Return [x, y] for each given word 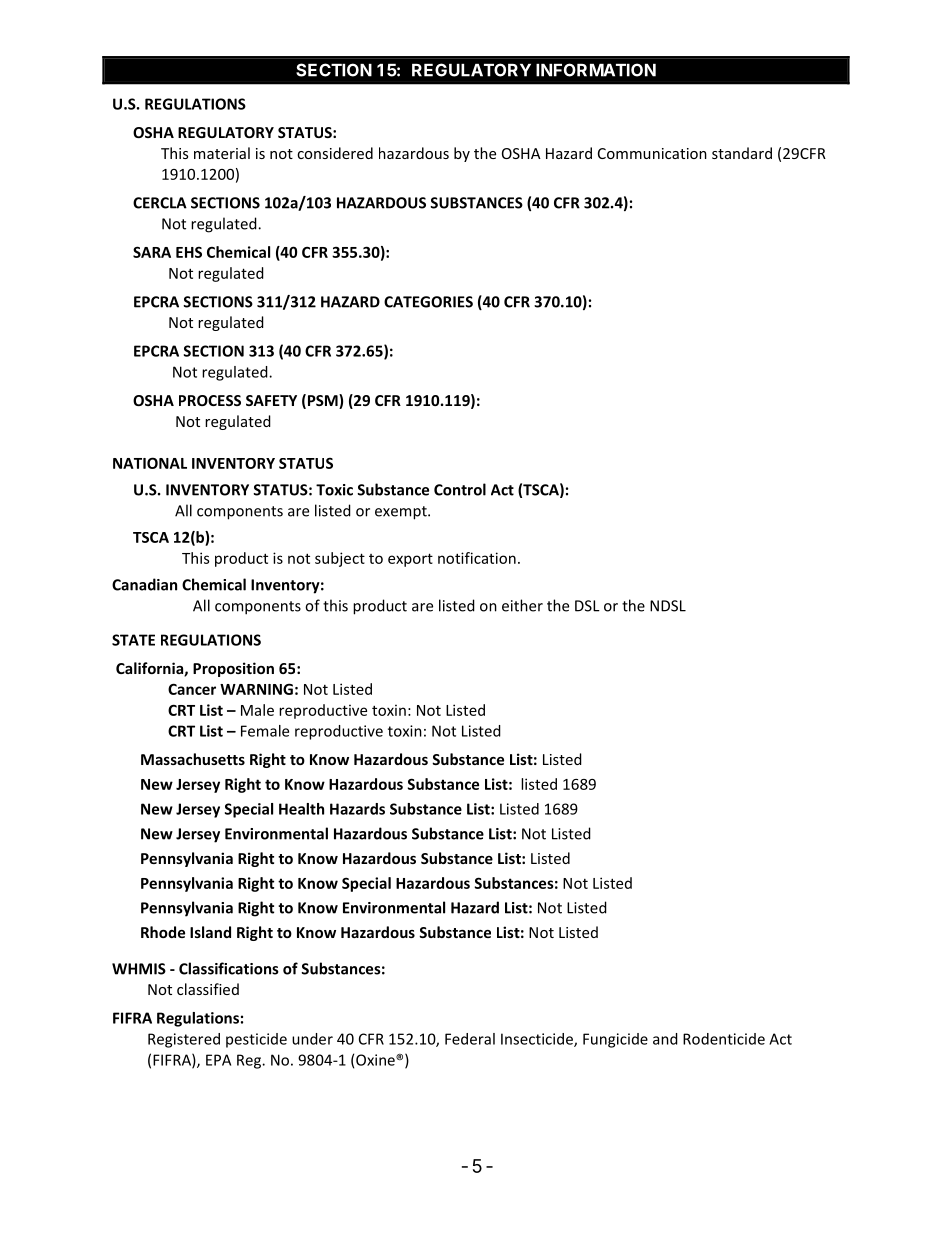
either [522, 605]
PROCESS [210, 400]
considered [335, 153]
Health [301, 809]
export [410, 560]
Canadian [144, 584]
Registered [184, 1040]
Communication [652, 153]
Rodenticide [724, 1039]
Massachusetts [193, 759]
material [222, 153]
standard [742, 153]
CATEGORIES [428, 302]
